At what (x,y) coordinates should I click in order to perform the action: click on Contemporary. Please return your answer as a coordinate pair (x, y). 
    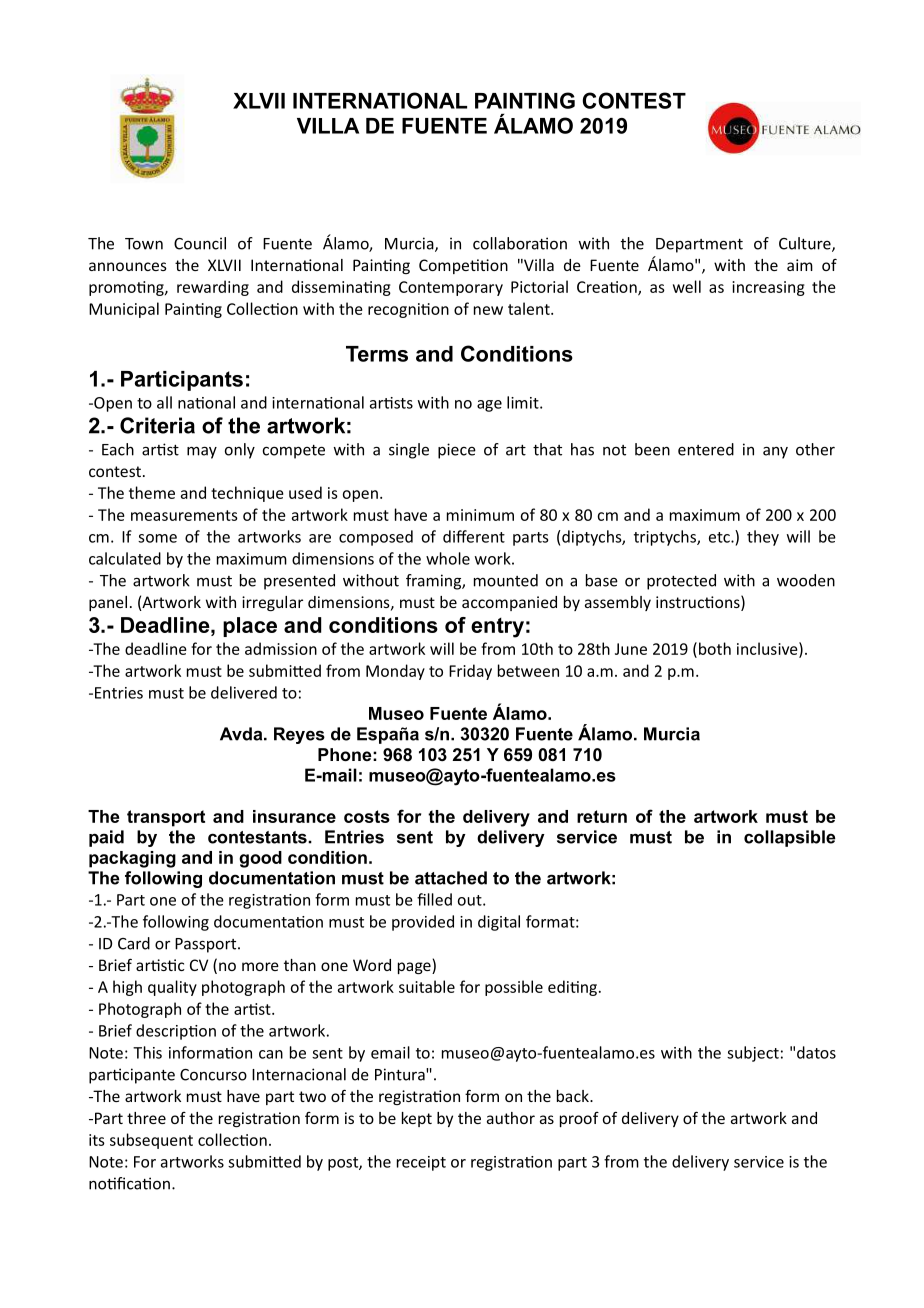
    Looking at the image, I should click on (451, 288).
